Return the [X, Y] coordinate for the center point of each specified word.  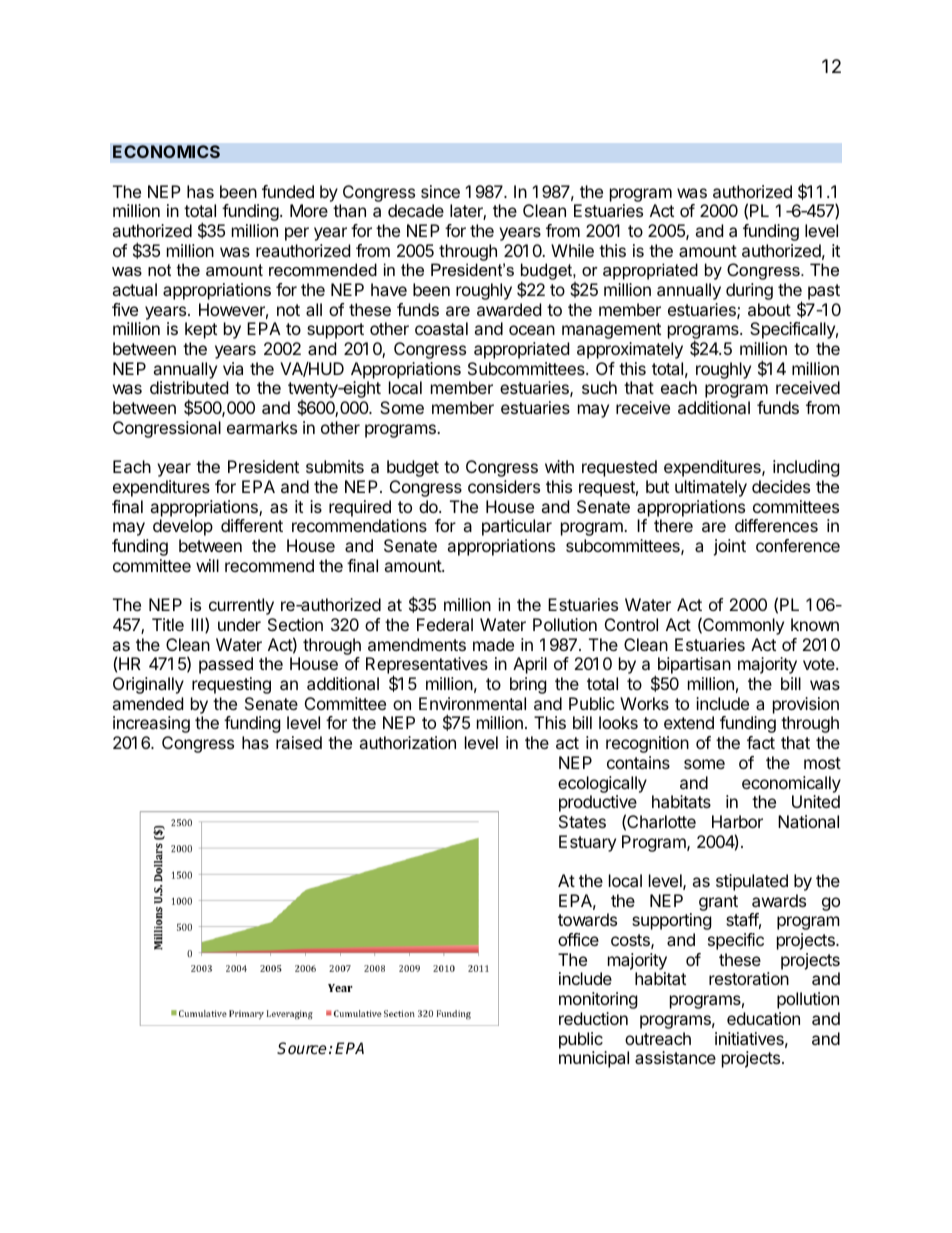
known [815, 624]
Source [302, 1048]
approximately [630, 350]
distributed [189, 387]
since [440, 191]
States [582, 821]
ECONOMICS [166, 151]
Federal [445, 624]
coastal [441, 328]
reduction [593, 1018]
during [749, 291]
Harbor [737, 821]
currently [240, 608]
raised [299, 742]
